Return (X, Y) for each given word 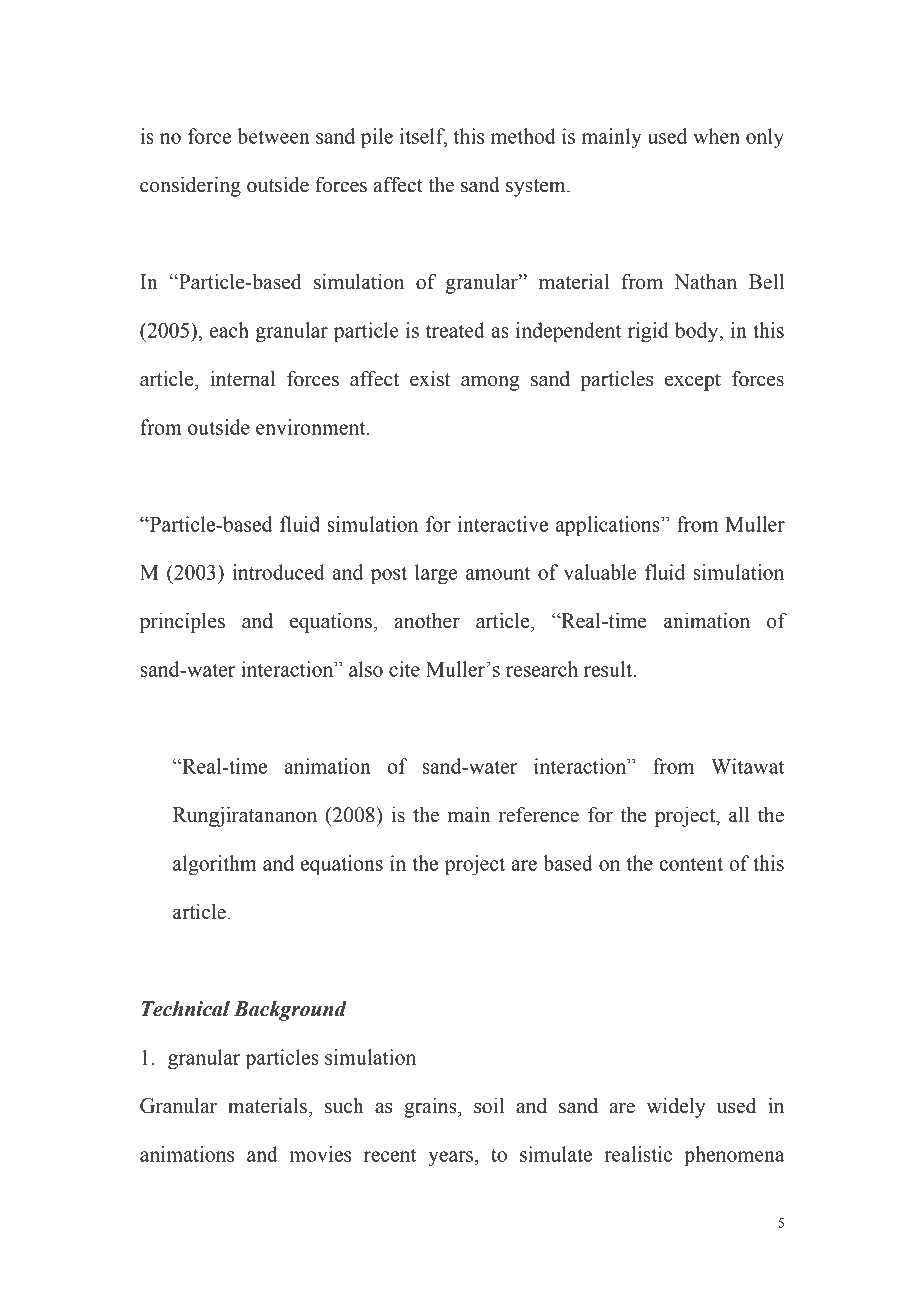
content (691, 864)
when (716, 136)
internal (243, 379)
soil (489, 1106)
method (523, 136)
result (609, 669)
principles (182, 623)
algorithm (215, 865)
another (427, 621)
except (693, 382)
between (273, 136)
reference (539, 815)
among (490, 383)
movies (320, 1154)
